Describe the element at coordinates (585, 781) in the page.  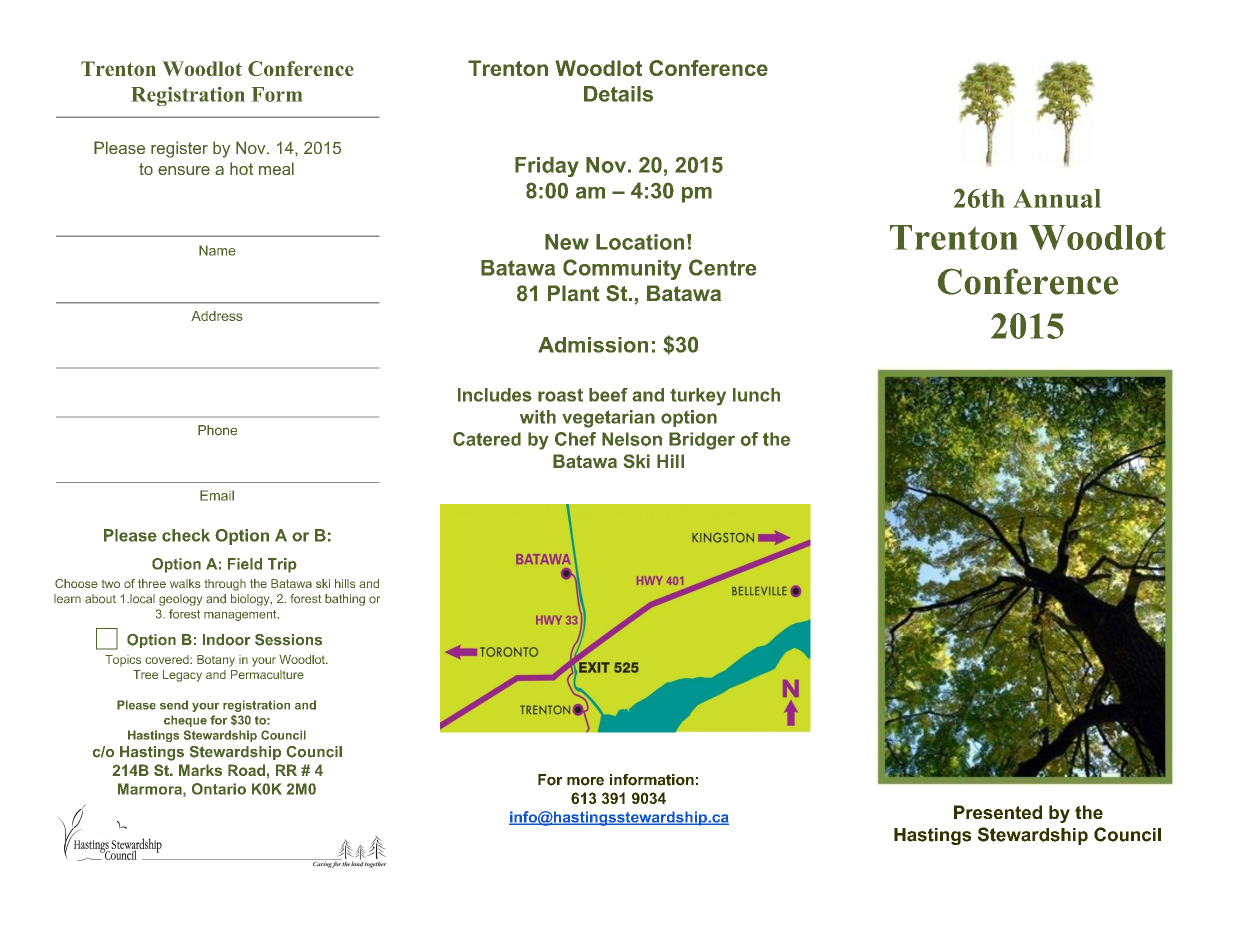
I see `more` at that location.
